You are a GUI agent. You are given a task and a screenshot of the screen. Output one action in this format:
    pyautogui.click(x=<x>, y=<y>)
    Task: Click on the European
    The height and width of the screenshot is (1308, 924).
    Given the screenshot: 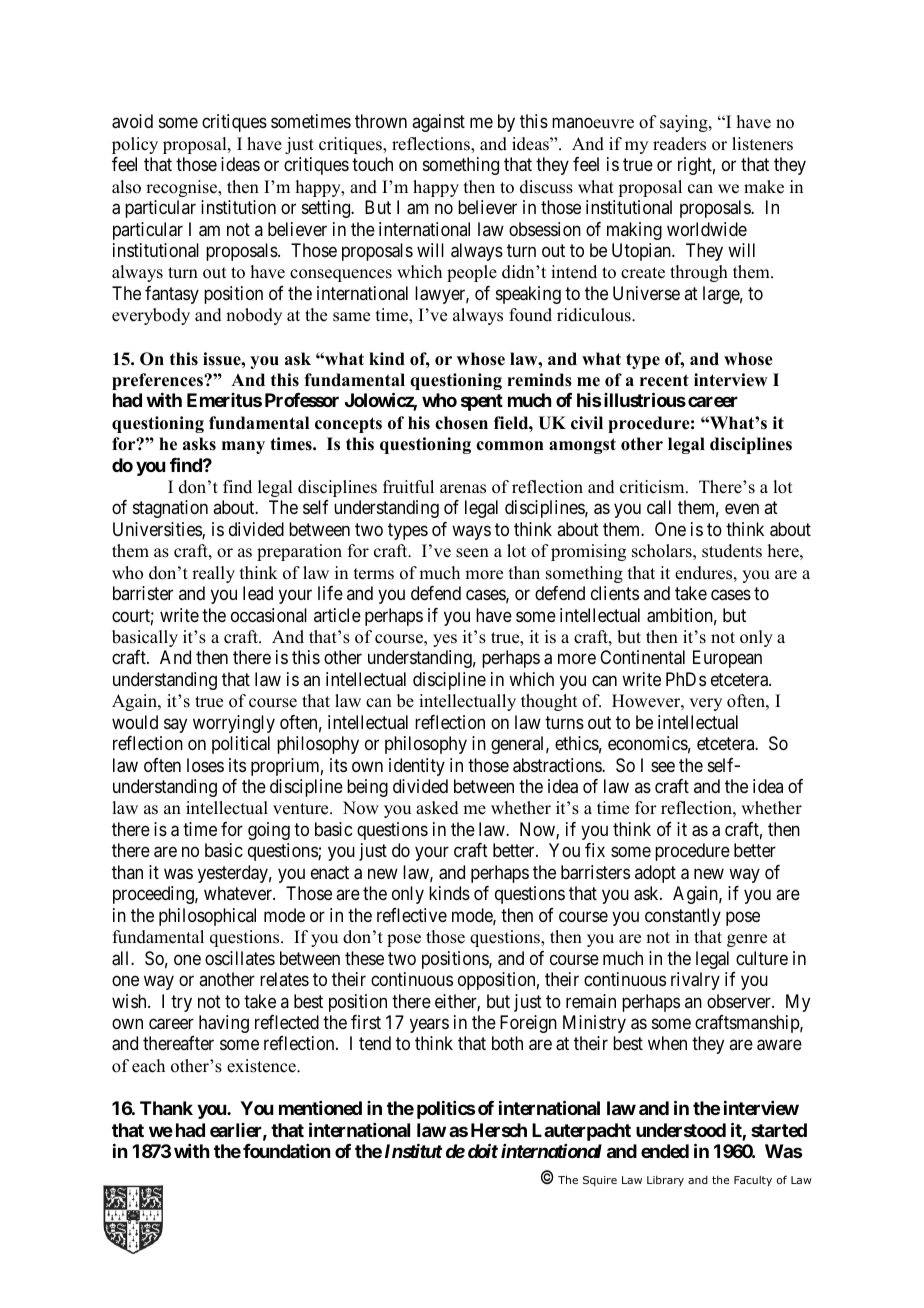 What is the action you would take?
    pyautogui.click(x=727, y=659)
